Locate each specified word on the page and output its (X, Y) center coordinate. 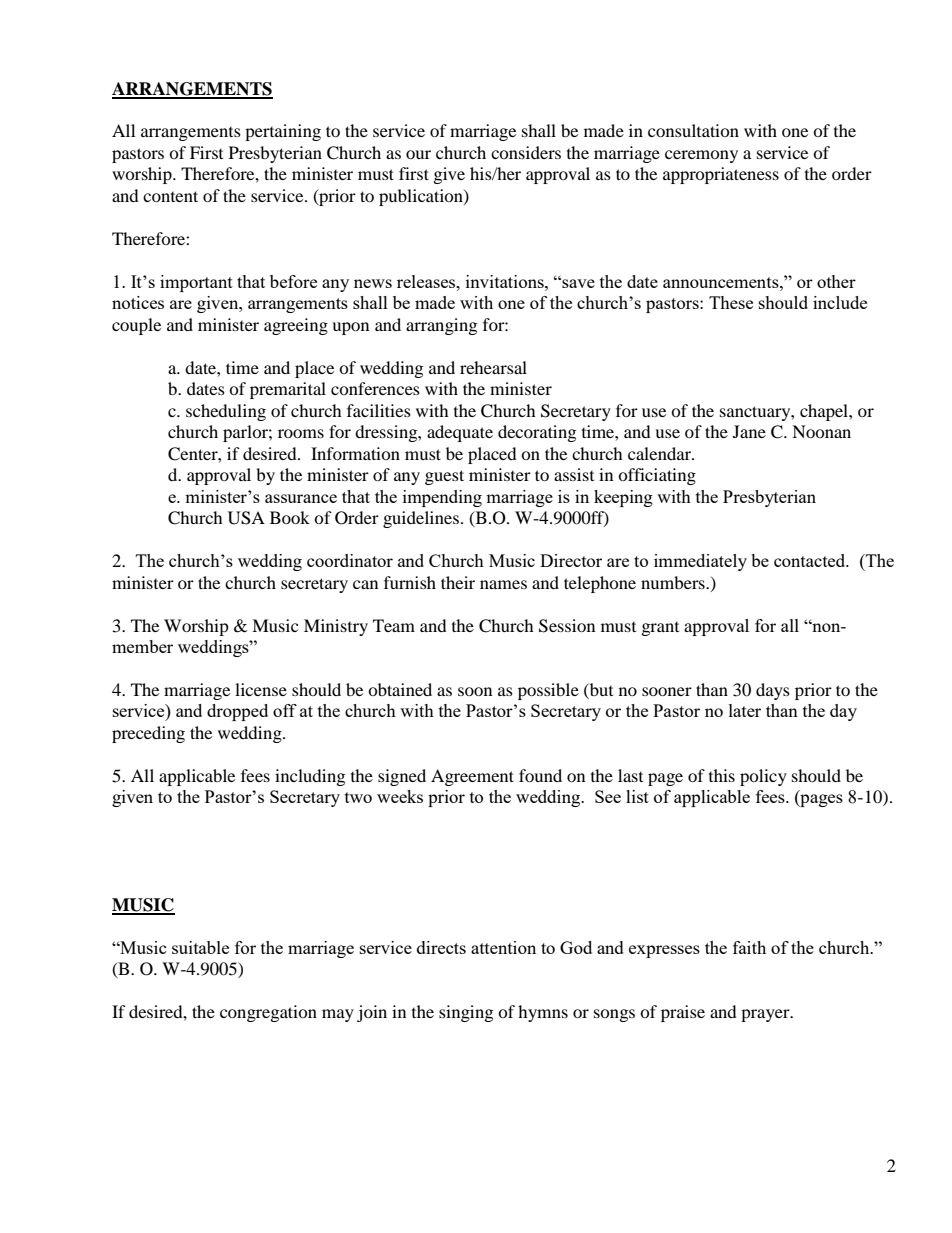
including (310, 777)
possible (548, 691)
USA (246, 518)
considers (526, 152)
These (731, 302)
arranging (441, 326)
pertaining (283, 132)
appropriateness (721, 175)
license (261, 689)
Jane (749, 431)
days (773, 691)
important (196, 283)
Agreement (472, 777)
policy (763, 777)
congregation (268, 1013)
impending (442, 498)
